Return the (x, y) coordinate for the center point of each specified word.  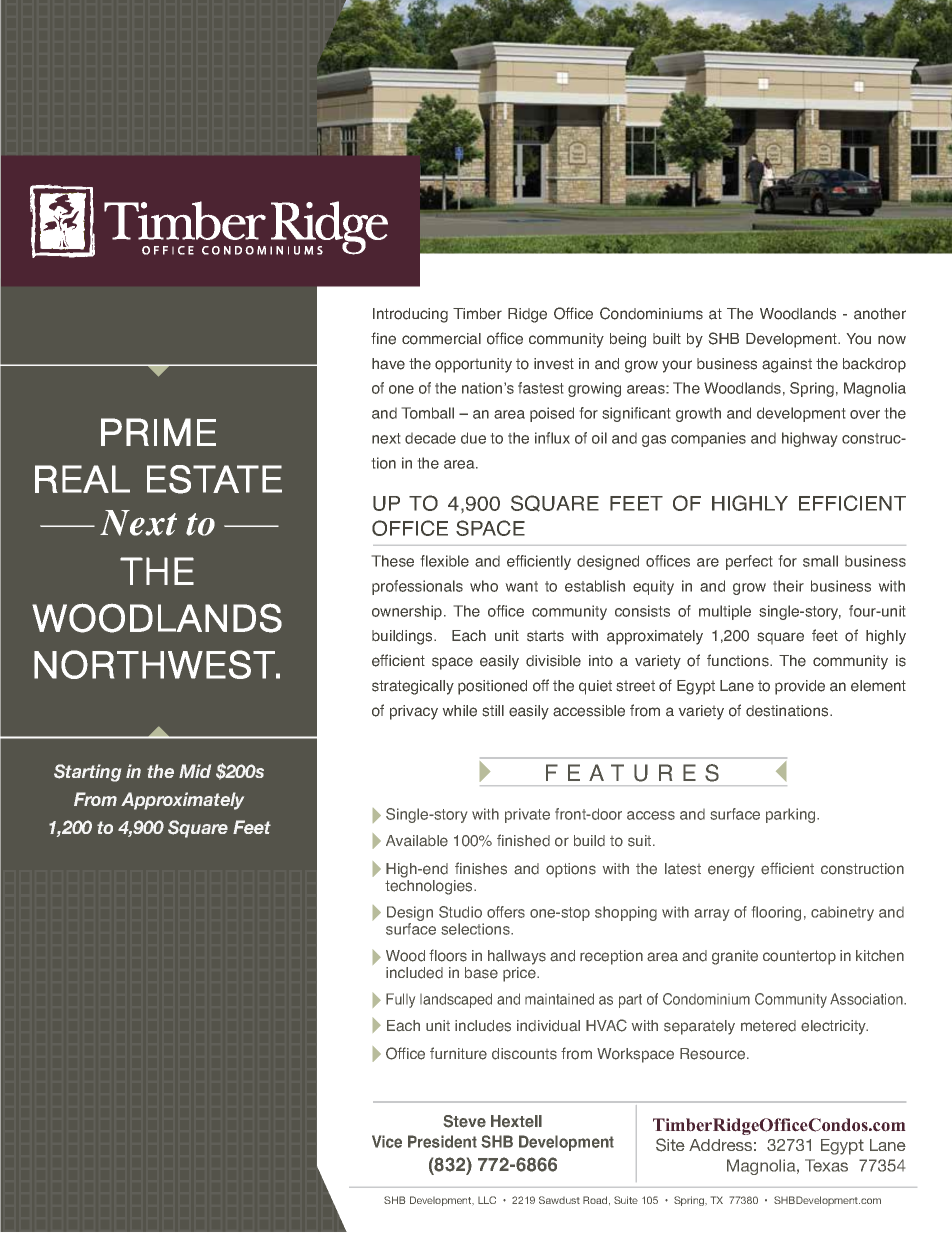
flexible (445, 561)
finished (523, 840)
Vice (387, 1141)
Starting (87, 773)
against (787, 365)
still (493, 711)
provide (800, 687)
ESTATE (214, 479)
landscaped (456, 1000)
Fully (400, 1000)
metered (768, 1026)
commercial (441, 339)
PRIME (158, 432)
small (820, 561)
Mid (195, 771)
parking (792, 815)
